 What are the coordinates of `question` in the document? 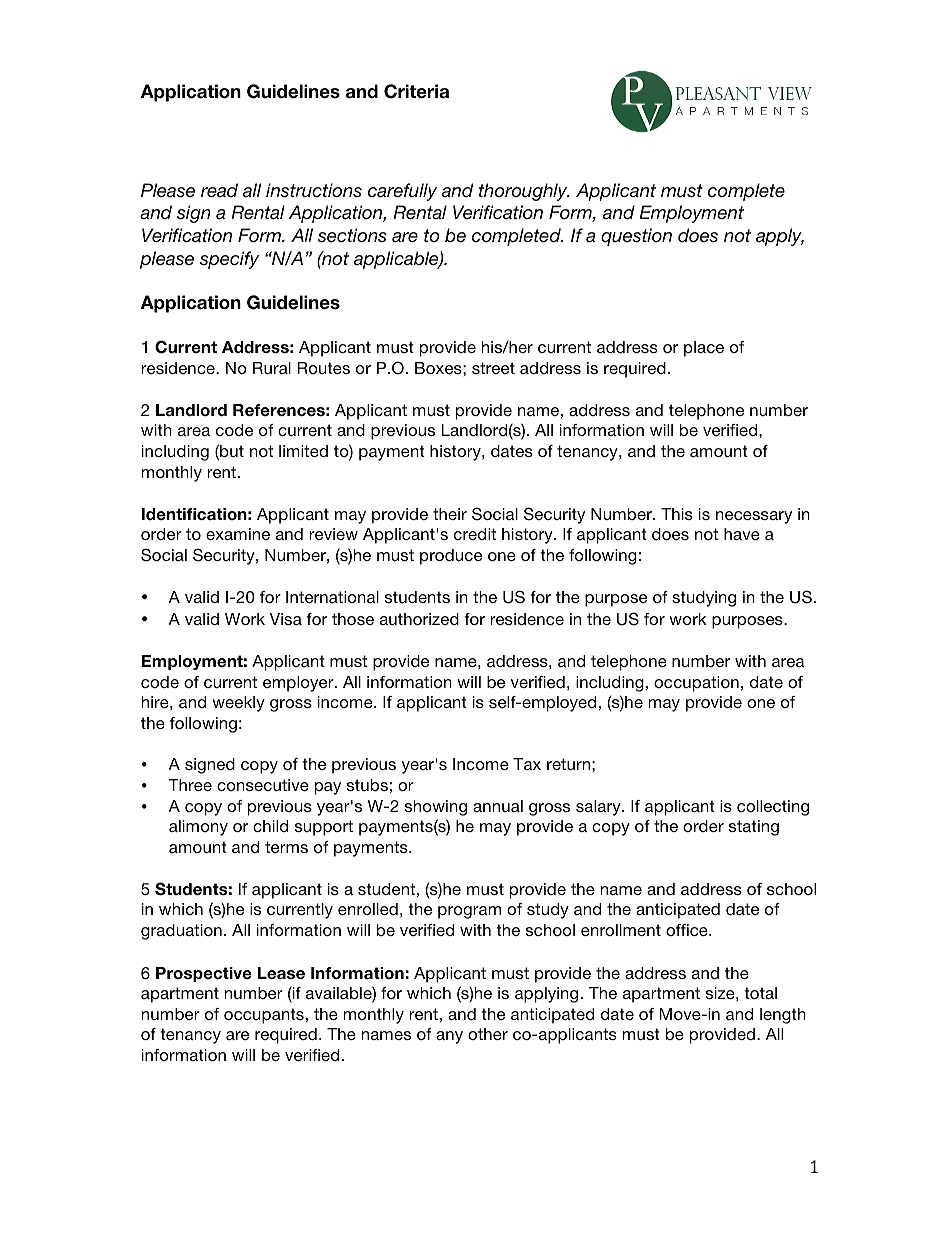 It's located at (636, 237).
